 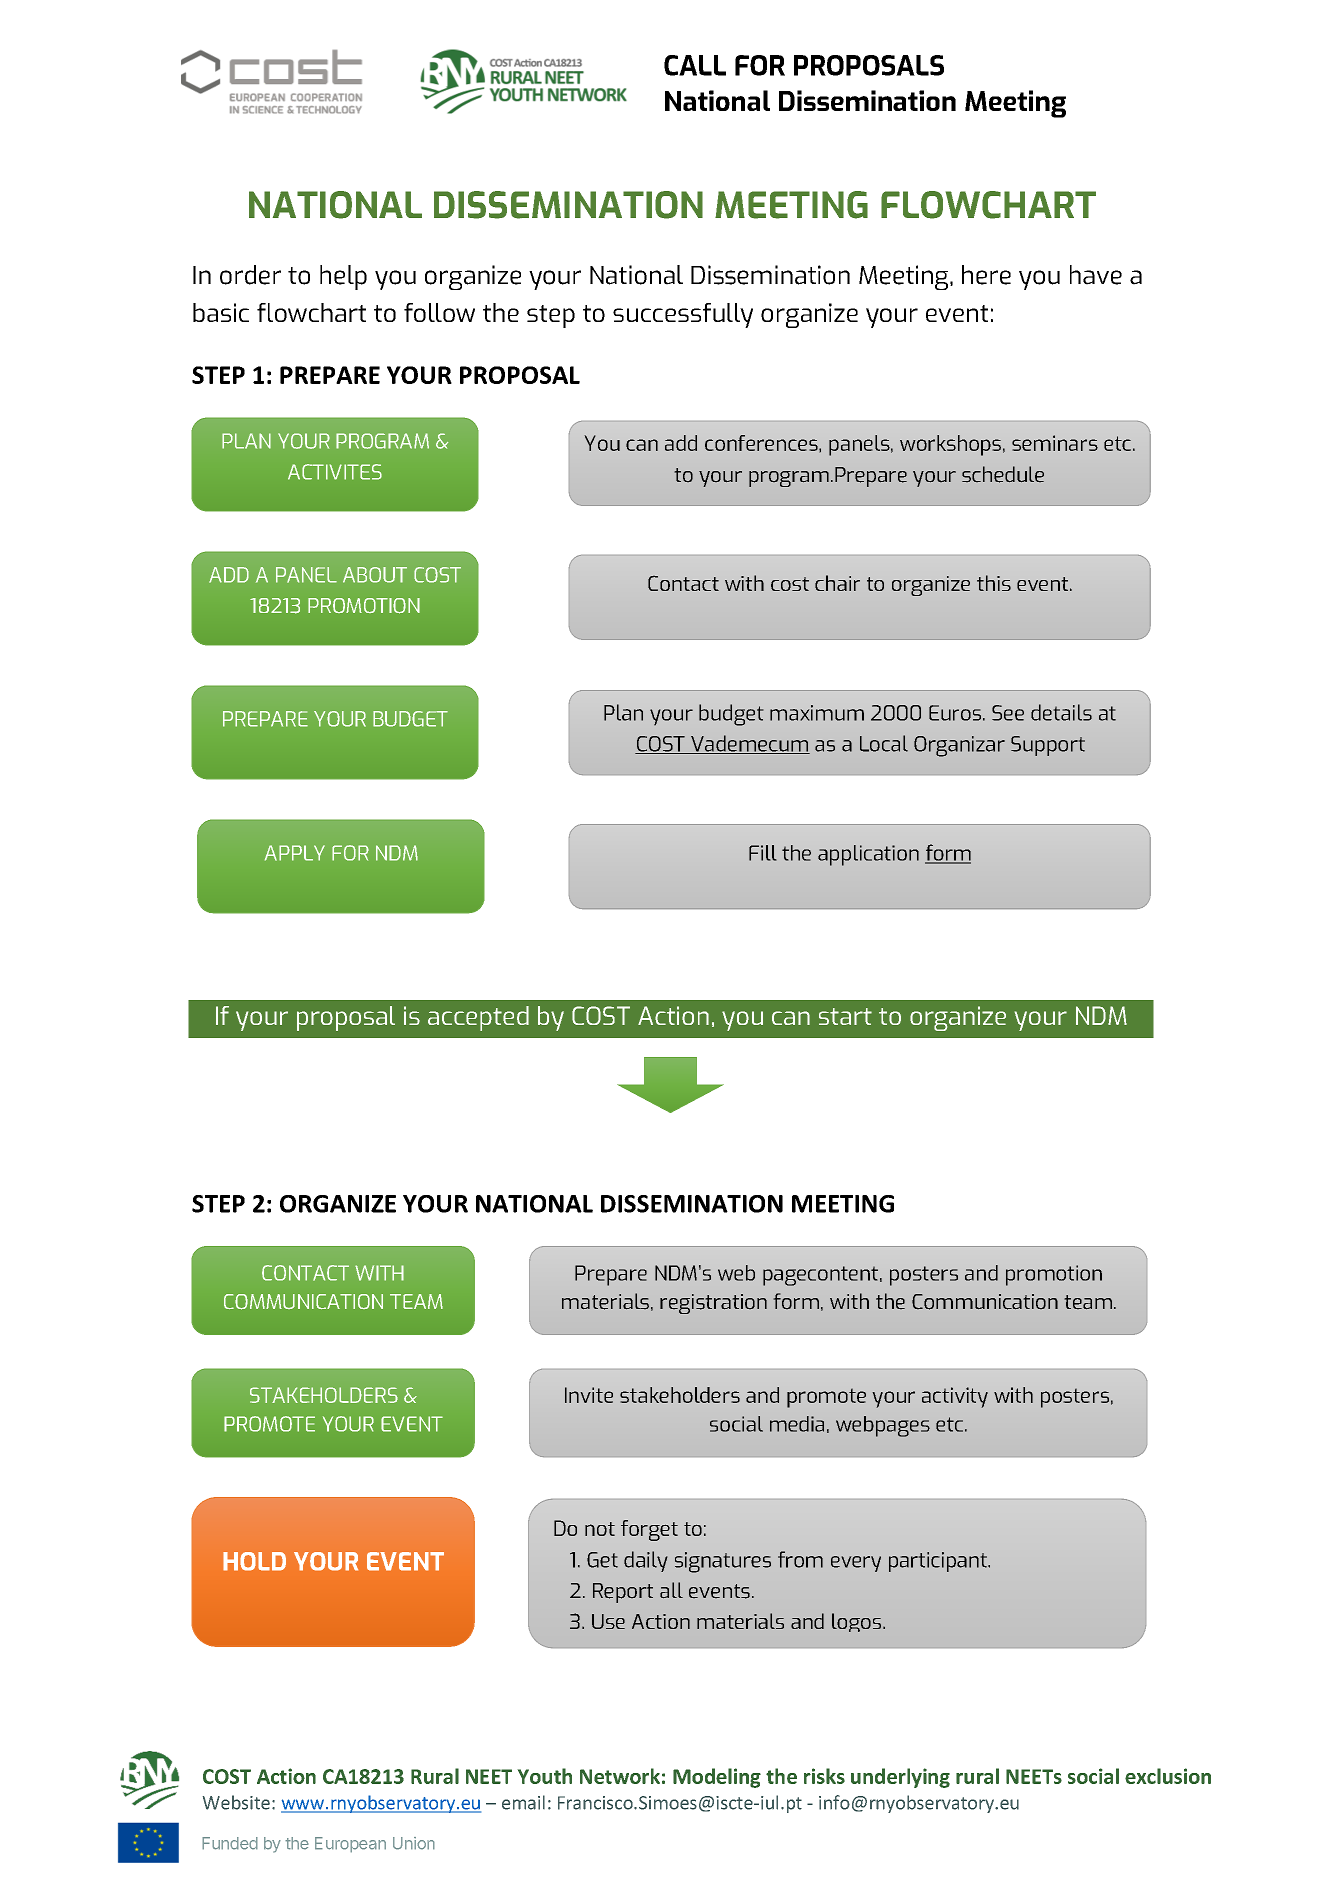 What do you see at coordinates (343, 277) in the image?
I see `help` at bounding box center [343, 277].
